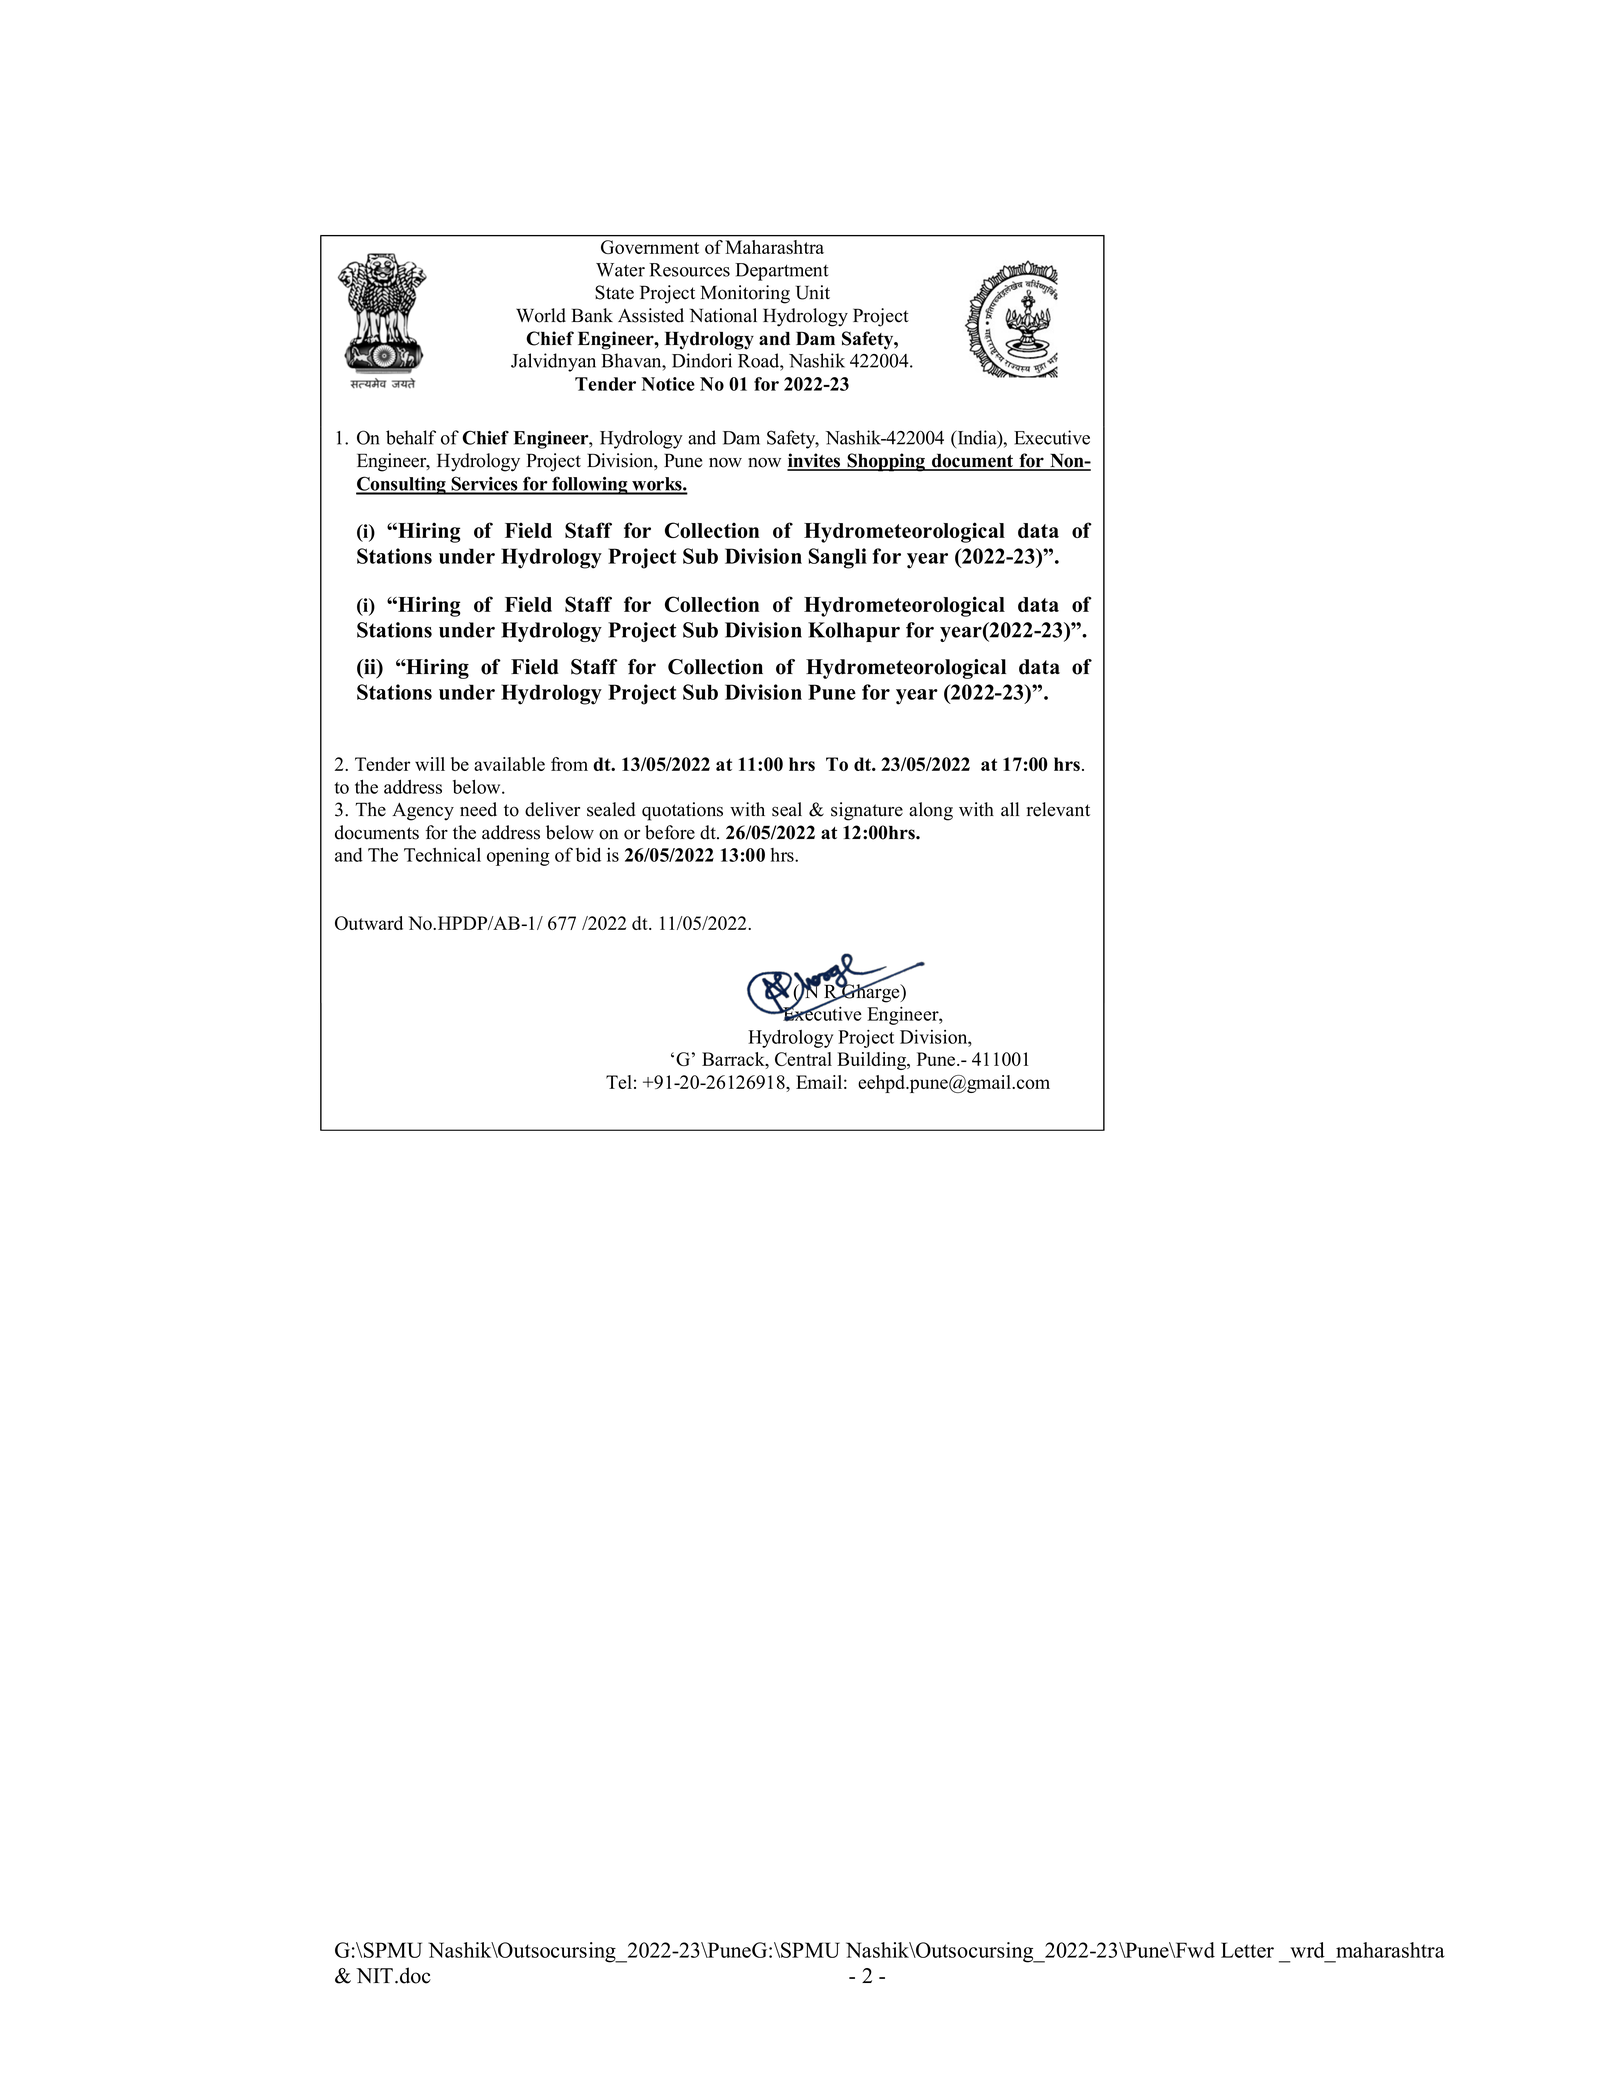  What do you see at coordinates (541, 315) in the document?
I see `World` at bounding box center [541, 315].
